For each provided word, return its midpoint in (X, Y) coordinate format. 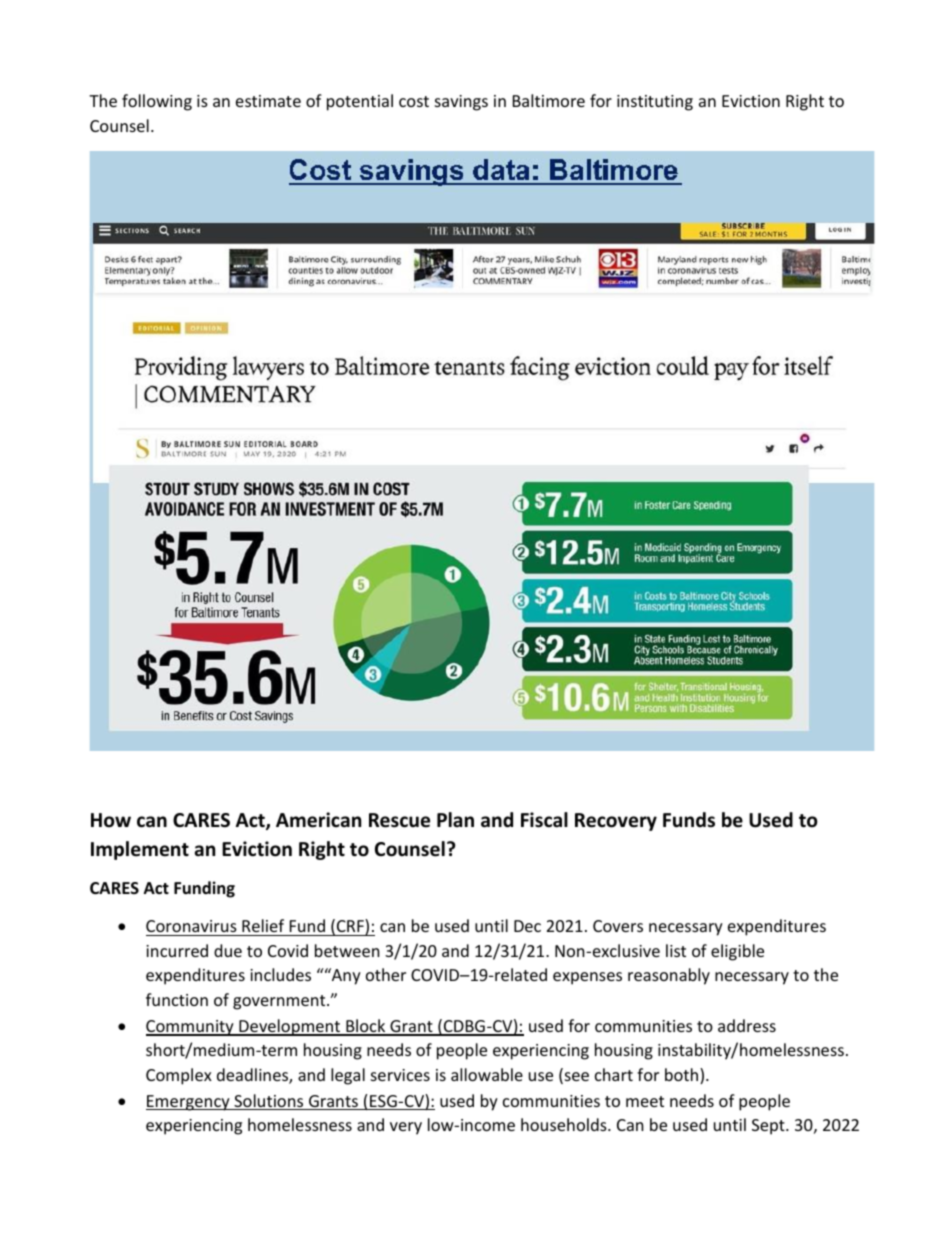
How (111, 820)
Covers (618, 926)
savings (461, 103)
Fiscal (544, 820)
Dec (527, 926)
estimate (268, 101)
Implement (140, 850)
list (676, 950)
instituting (655, 103)
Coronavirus (191, 926)
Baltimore (549, 100)
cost (414, 101)
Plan (455, 820)
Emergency (189, 1103)
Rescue (399, 820)
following (157, 102)
